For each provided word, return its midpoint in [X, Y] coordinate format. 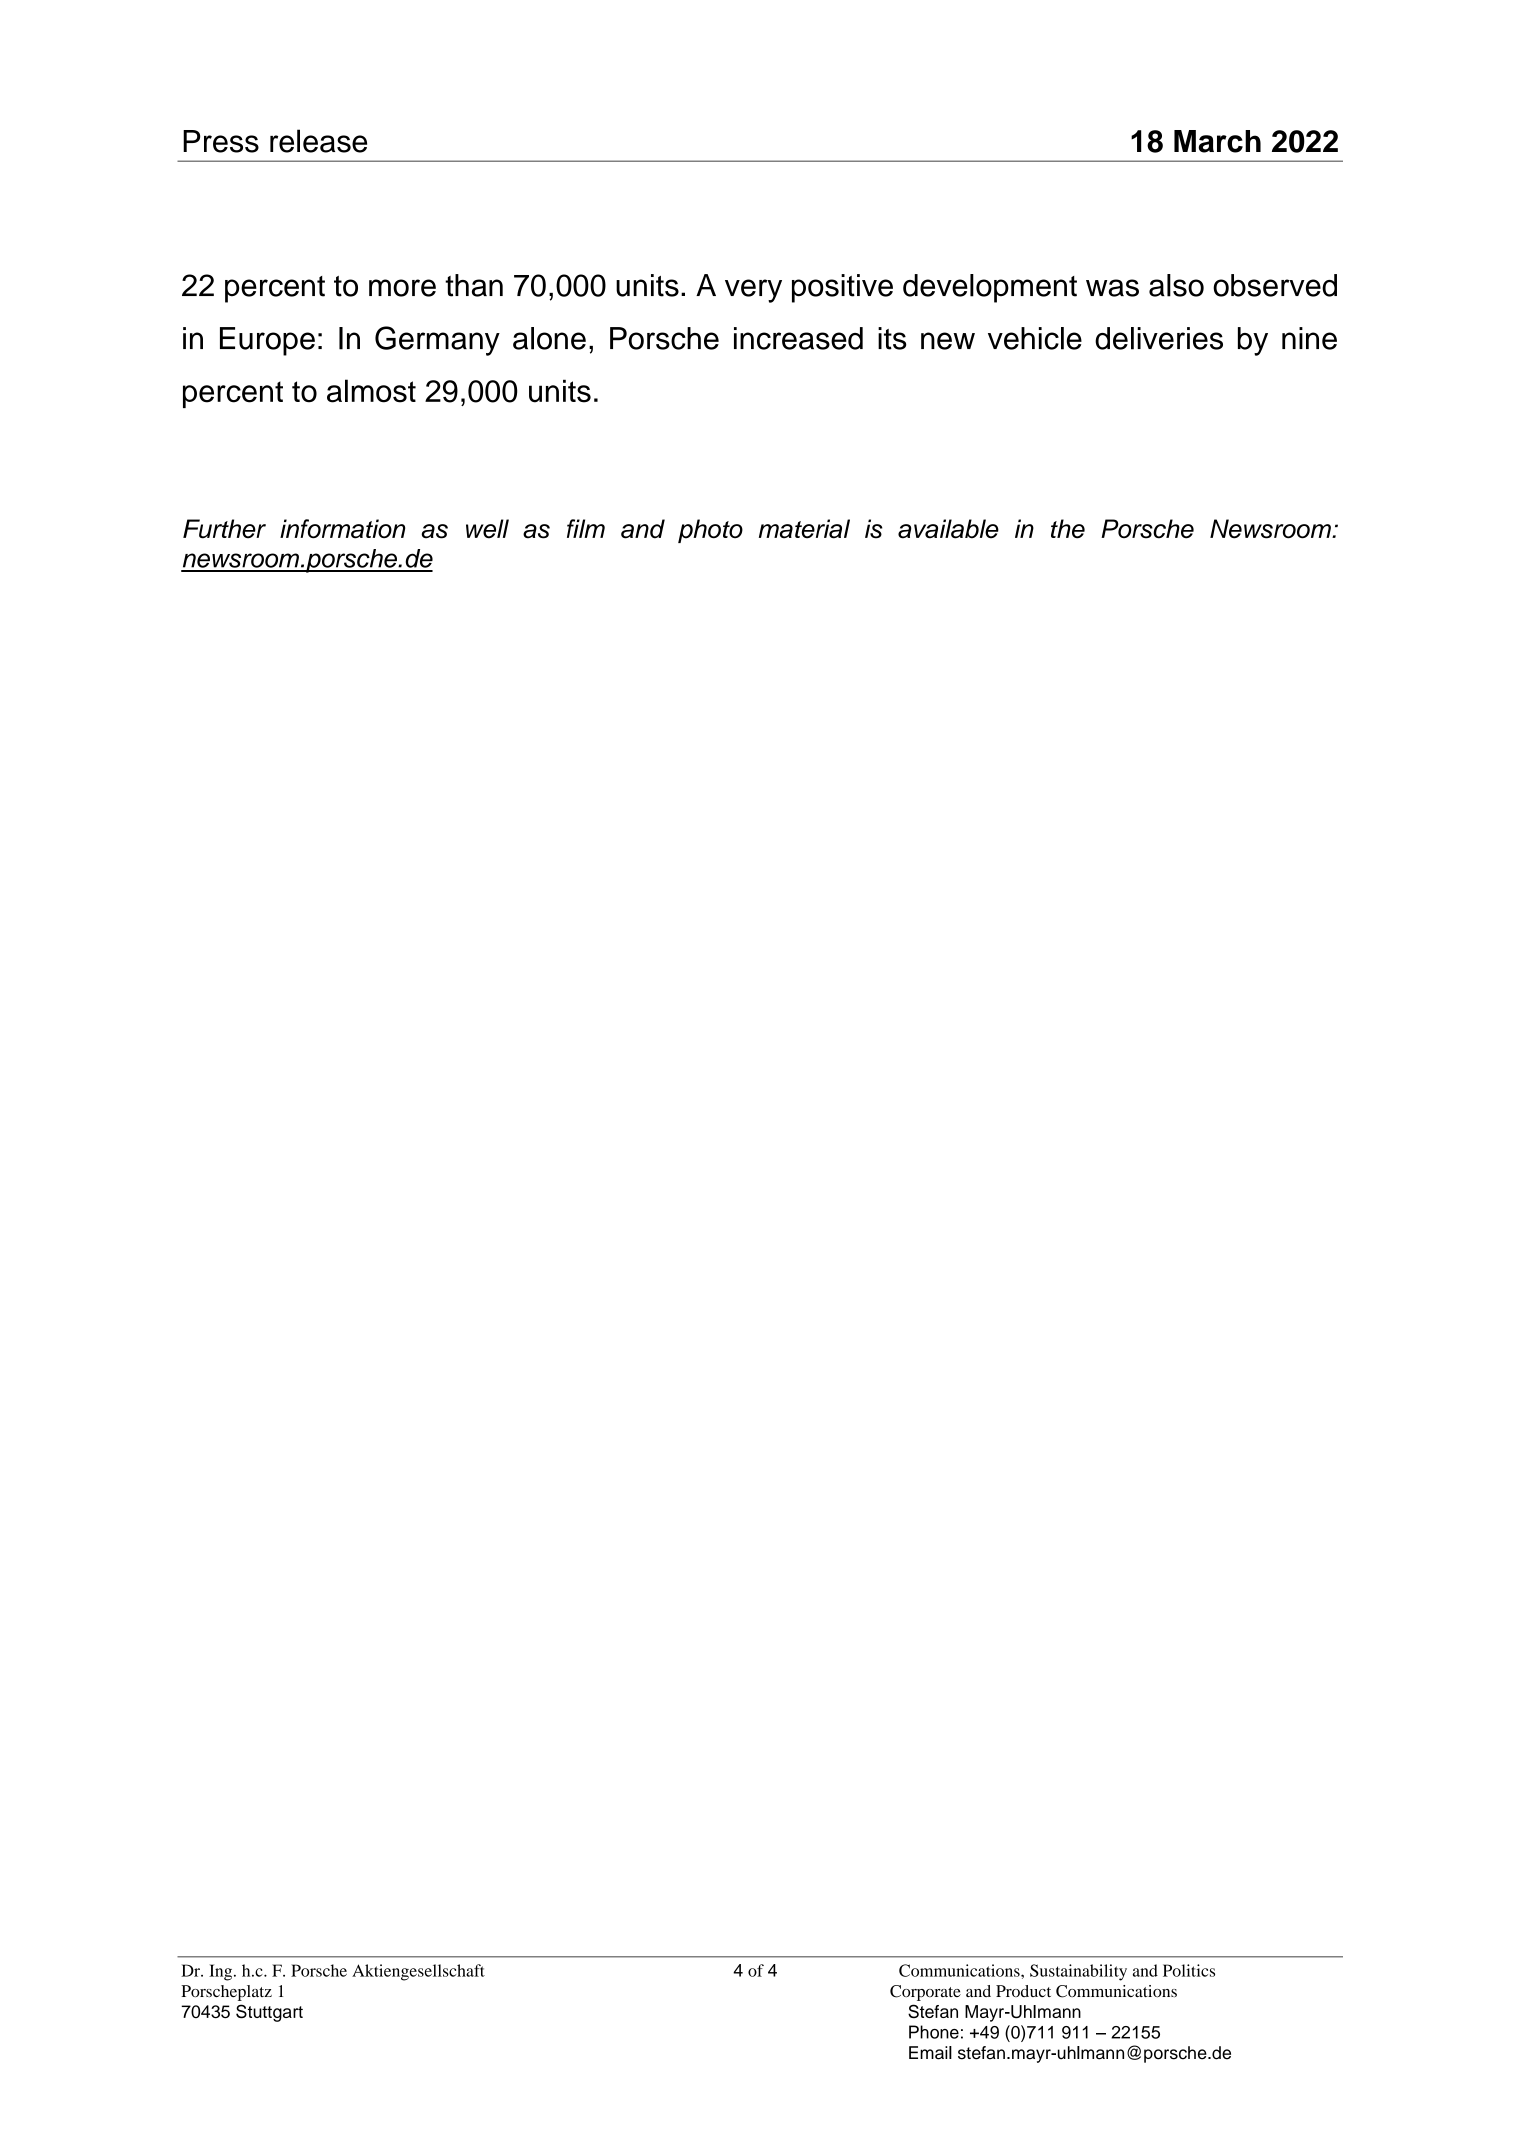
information [342, 529]
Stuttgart [269, 2013]
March [1217, 141]
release [318, 141]
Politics [1189, 1970]
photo [710, 531]
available [948, 529]
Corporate [925, 1993]
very [753, 291]
